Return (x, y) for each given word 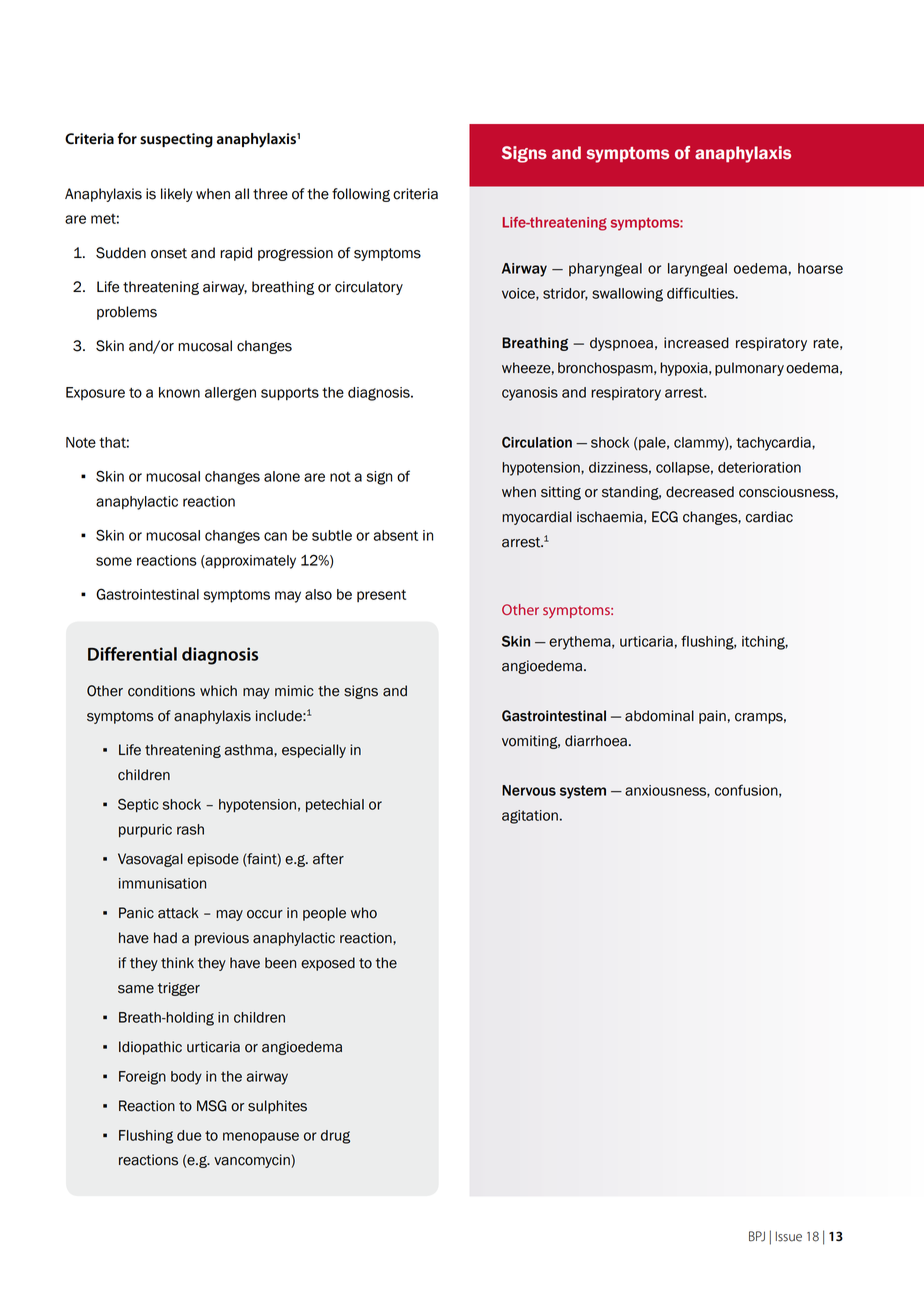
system (583, 792)
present (381, 596)
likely (177, 195)
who (364, 913)
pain (712, 717)
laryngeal (697, 270)
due (189, 1135)
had (165, 938)
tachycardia (774, 444)
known (179, 392)
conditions (161, 691)
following (361, 195)
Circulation (537, 442)
